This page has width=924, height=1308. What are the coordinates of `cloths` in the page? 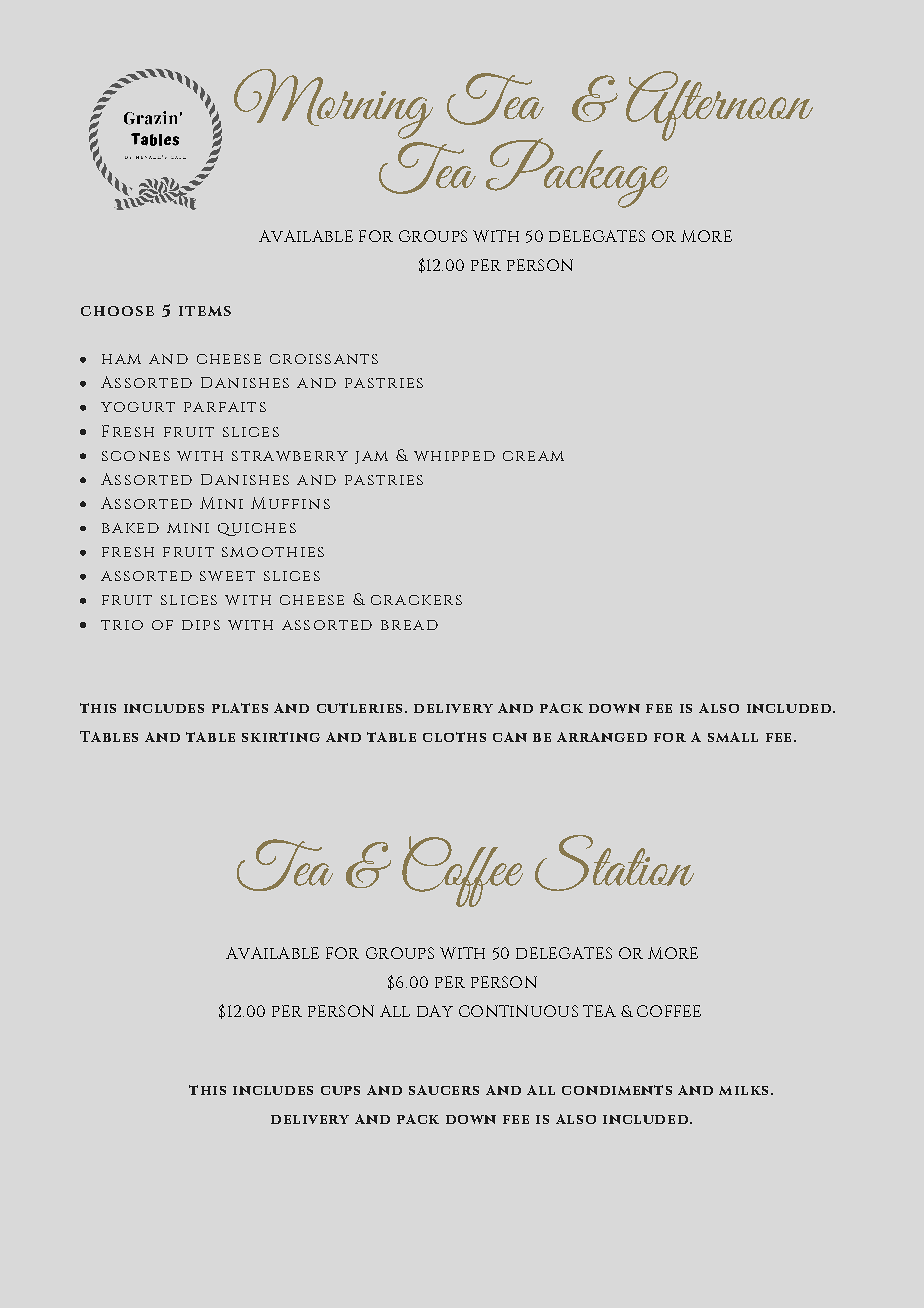 It's located at (454, 737).
